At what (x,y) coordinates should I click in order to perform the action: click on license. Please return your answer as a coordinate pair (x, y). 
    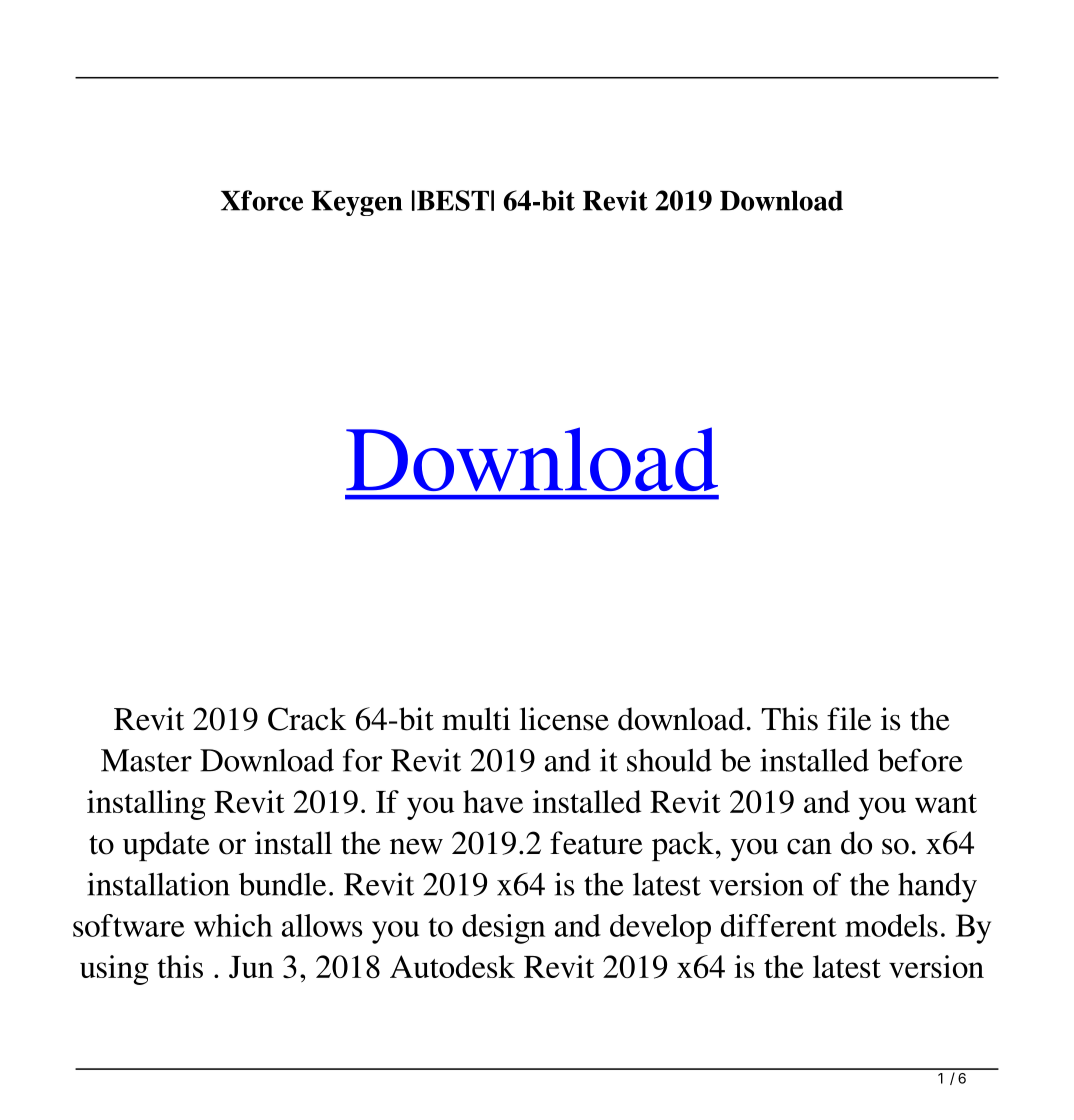
    Looking at the image, I should click on (564, 719).
